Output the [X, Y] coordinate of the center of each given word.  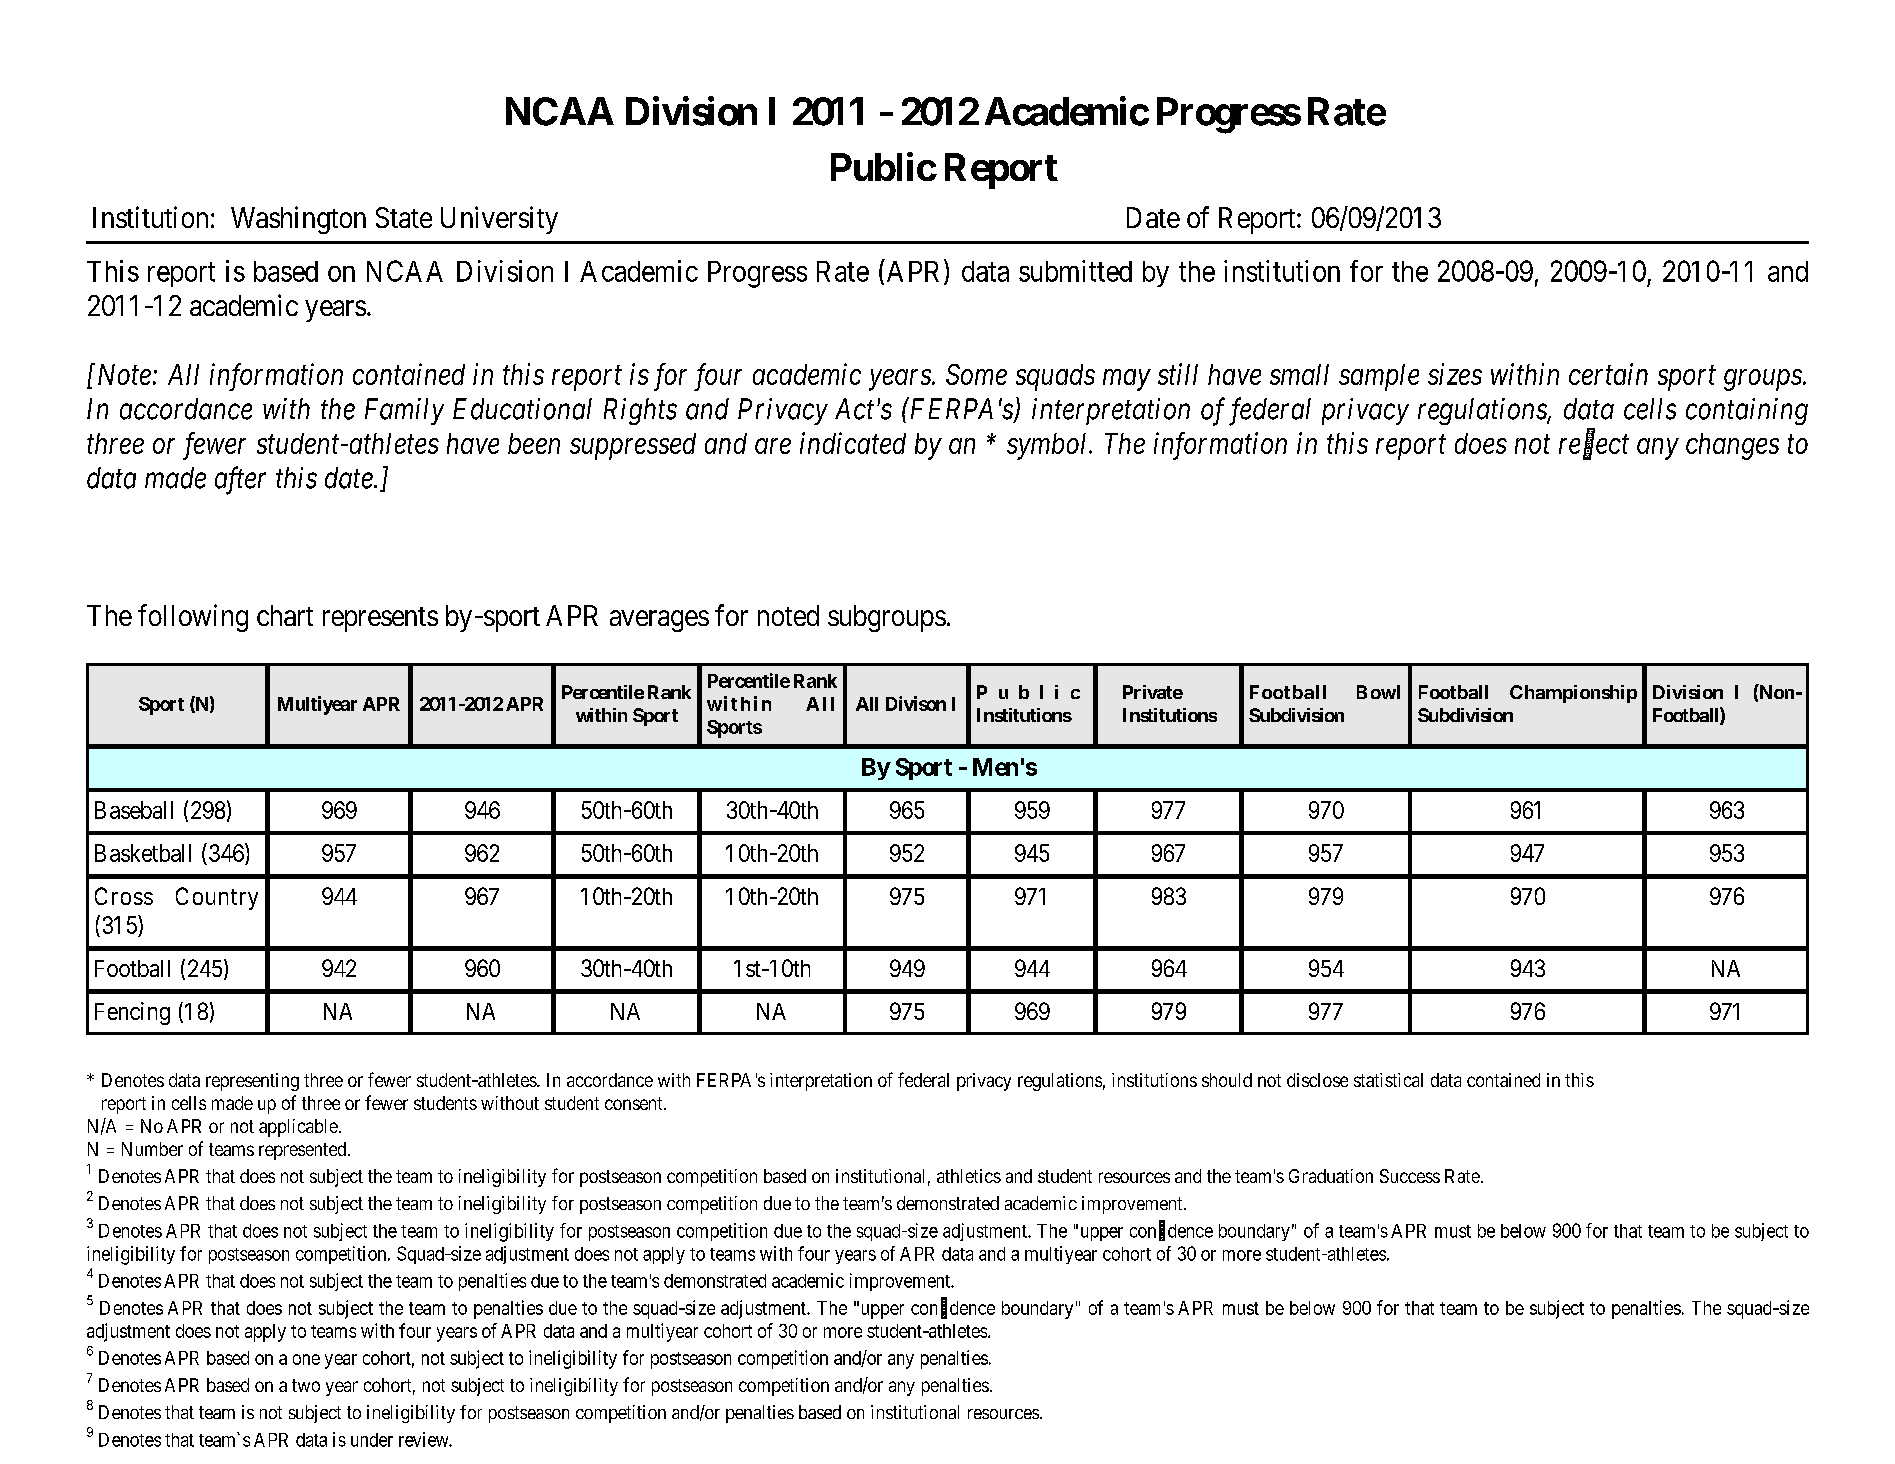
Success [1410, 1176]
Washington [298, 220]
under [372, 1440]
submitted [1075, 271]
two [306, 1385]
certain [1608, 374]
